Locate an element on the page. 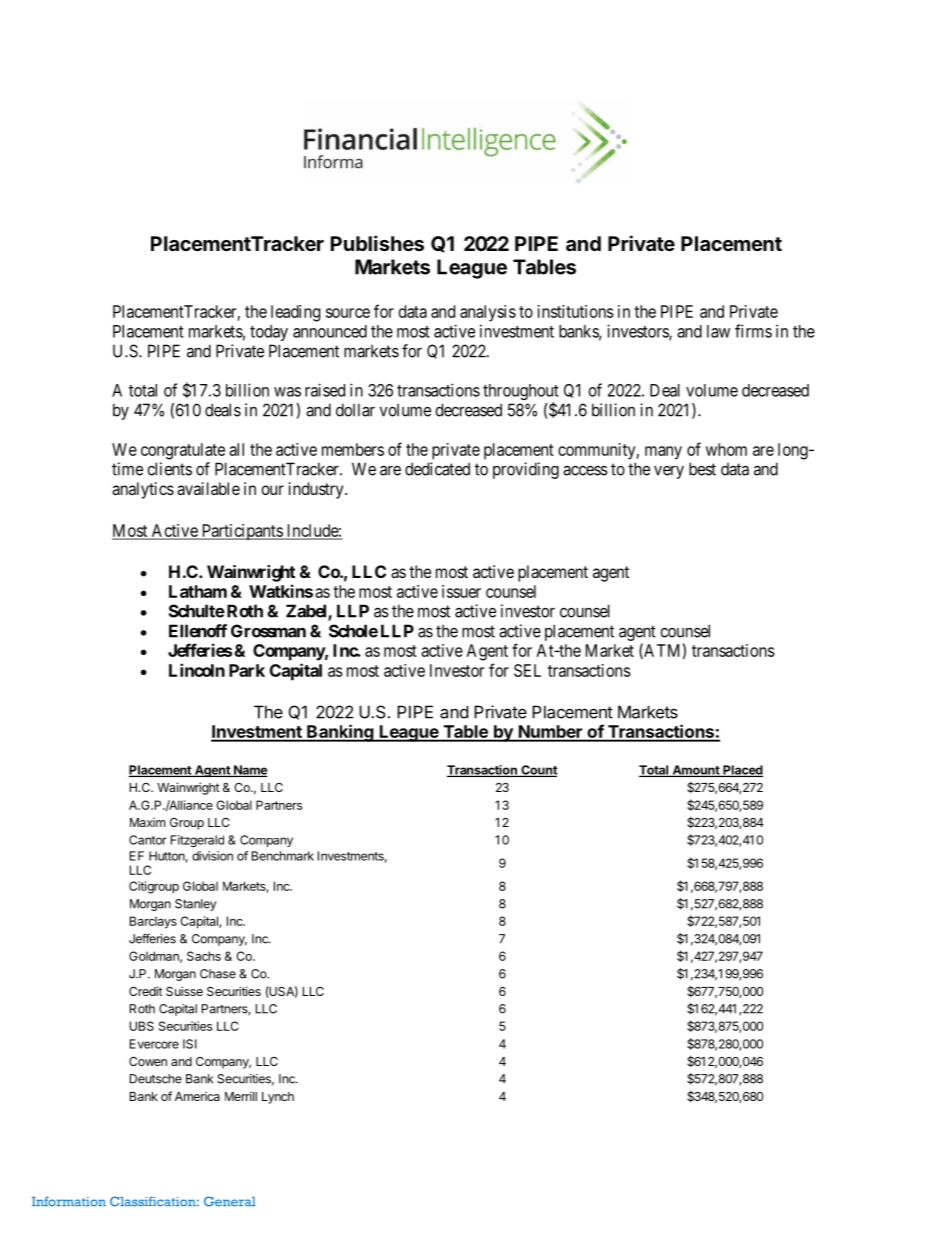  issuer is located at coordinates (461, 591).
